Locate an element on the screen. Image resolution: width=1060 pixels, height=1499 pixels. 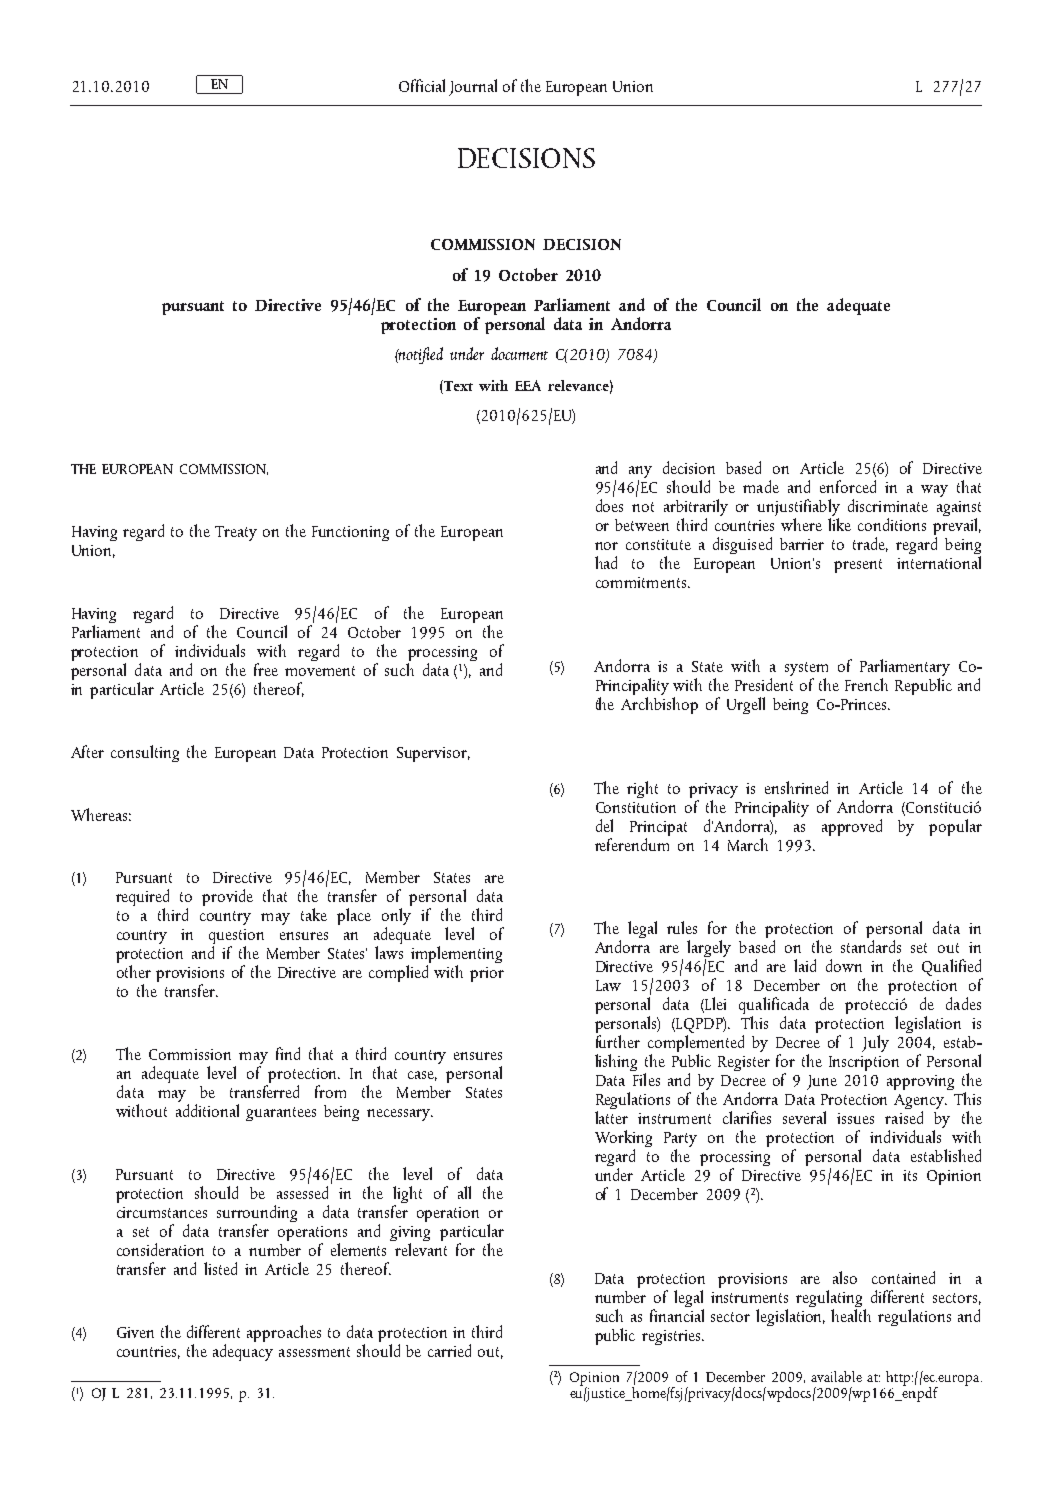
Journal is located at coordinates (473, 87).
